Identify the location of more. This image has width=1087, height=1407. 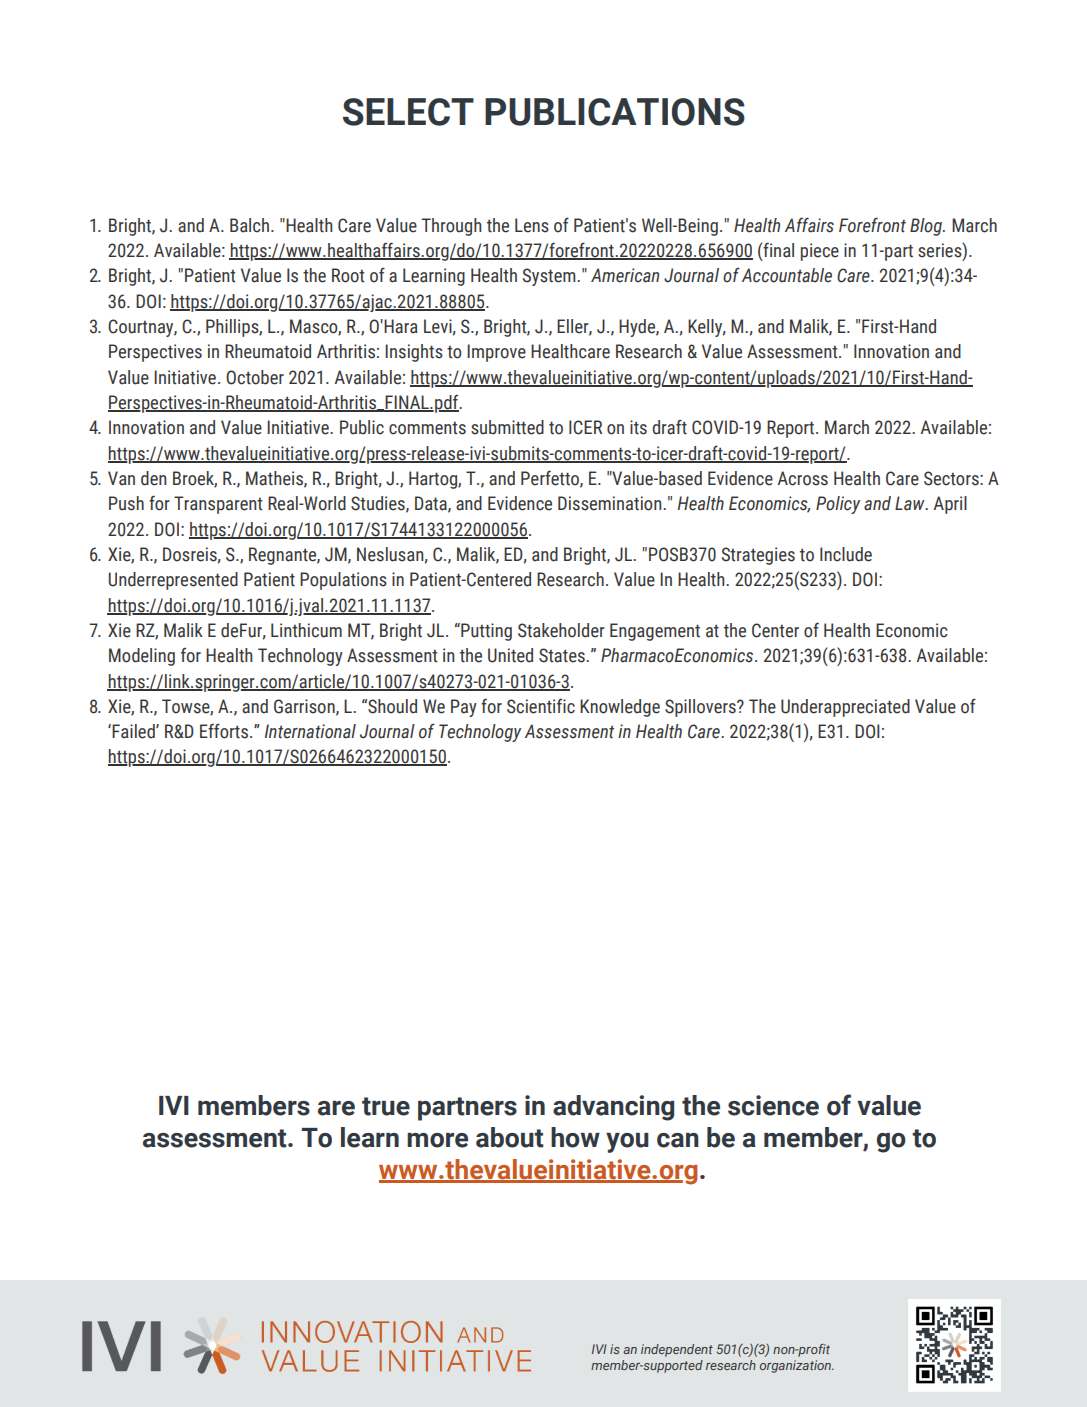
(437, 1140).
